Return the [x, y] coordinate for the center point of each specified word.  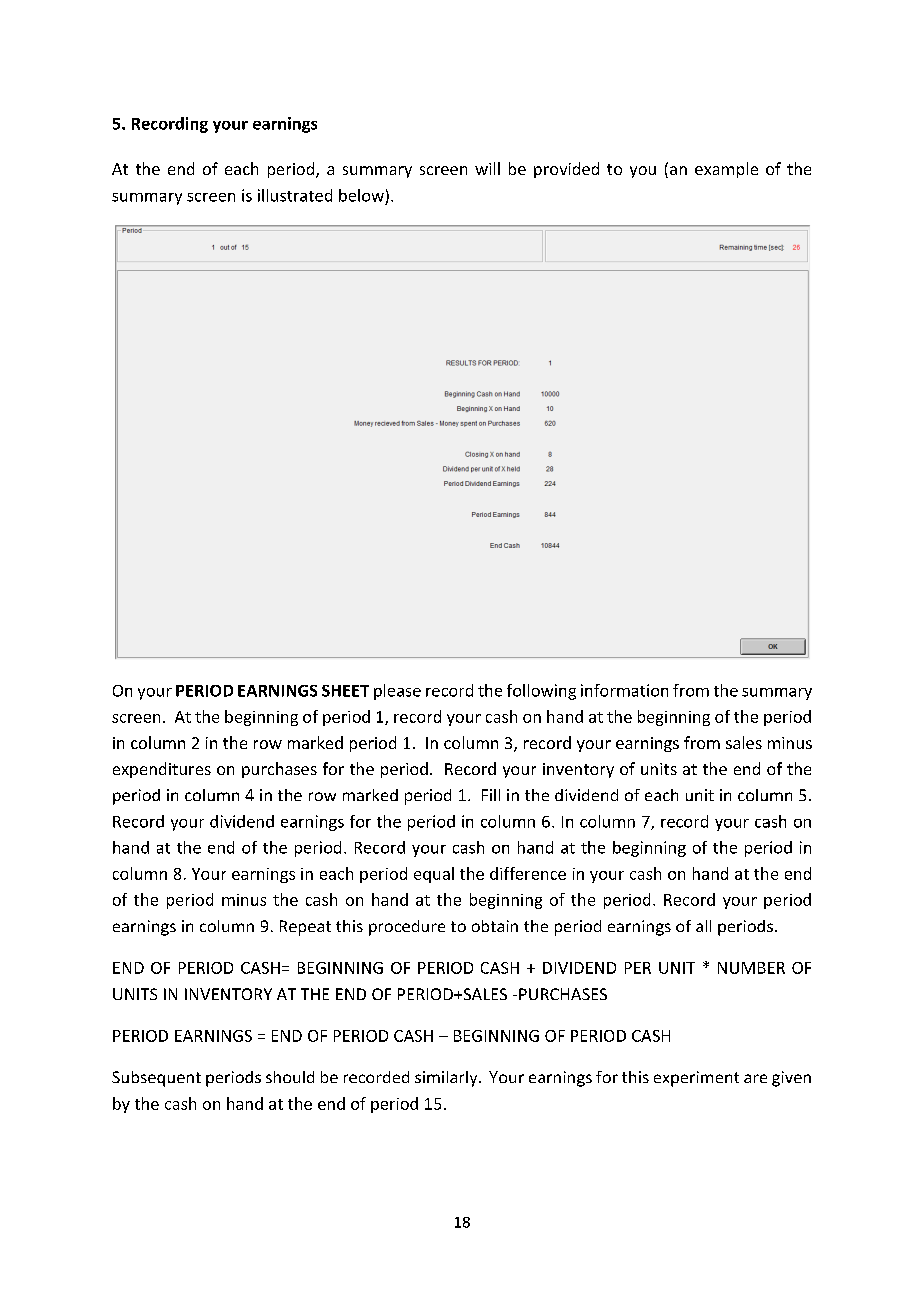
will [487, 168]
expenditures [162, 770]
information [624, 690]
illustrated [295, 195]
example [726, 170]
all [703, 926]
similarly [447, 1079]
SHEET [345, 691]
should [290, 1077]
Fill [491, 795]
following [541, 692]
